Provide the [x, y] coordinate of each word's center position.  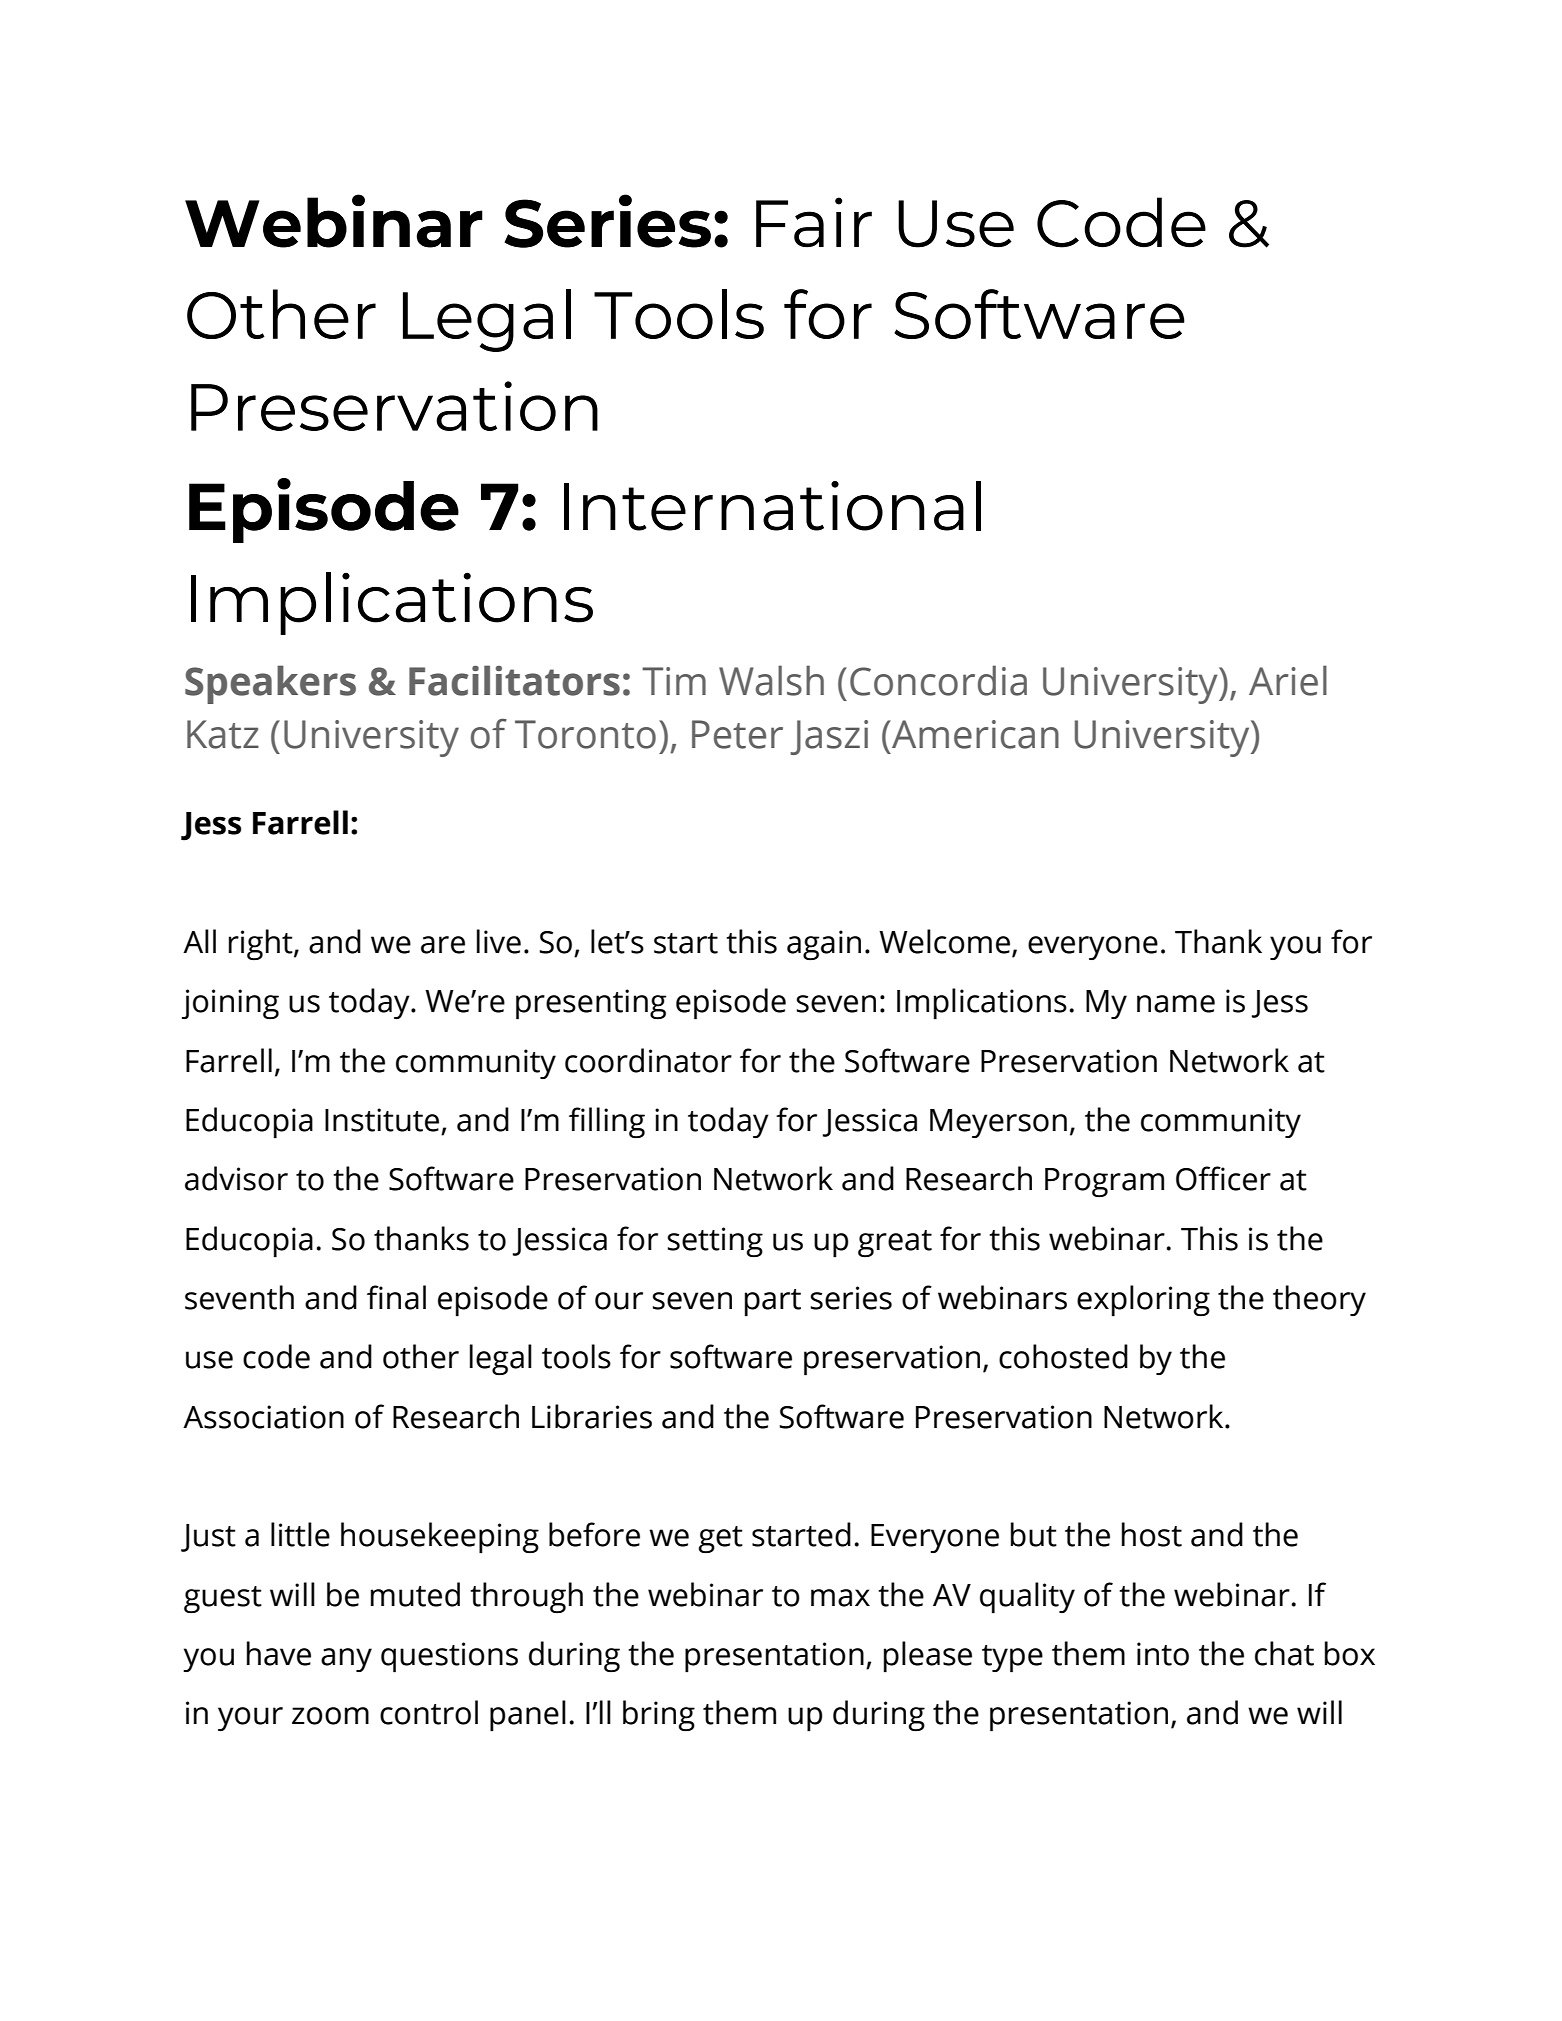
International [772, 506]
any [346, 1660]
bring [659, 1715]
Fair [814, 222]
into [1163, 1654]
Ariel [1288, 680]
